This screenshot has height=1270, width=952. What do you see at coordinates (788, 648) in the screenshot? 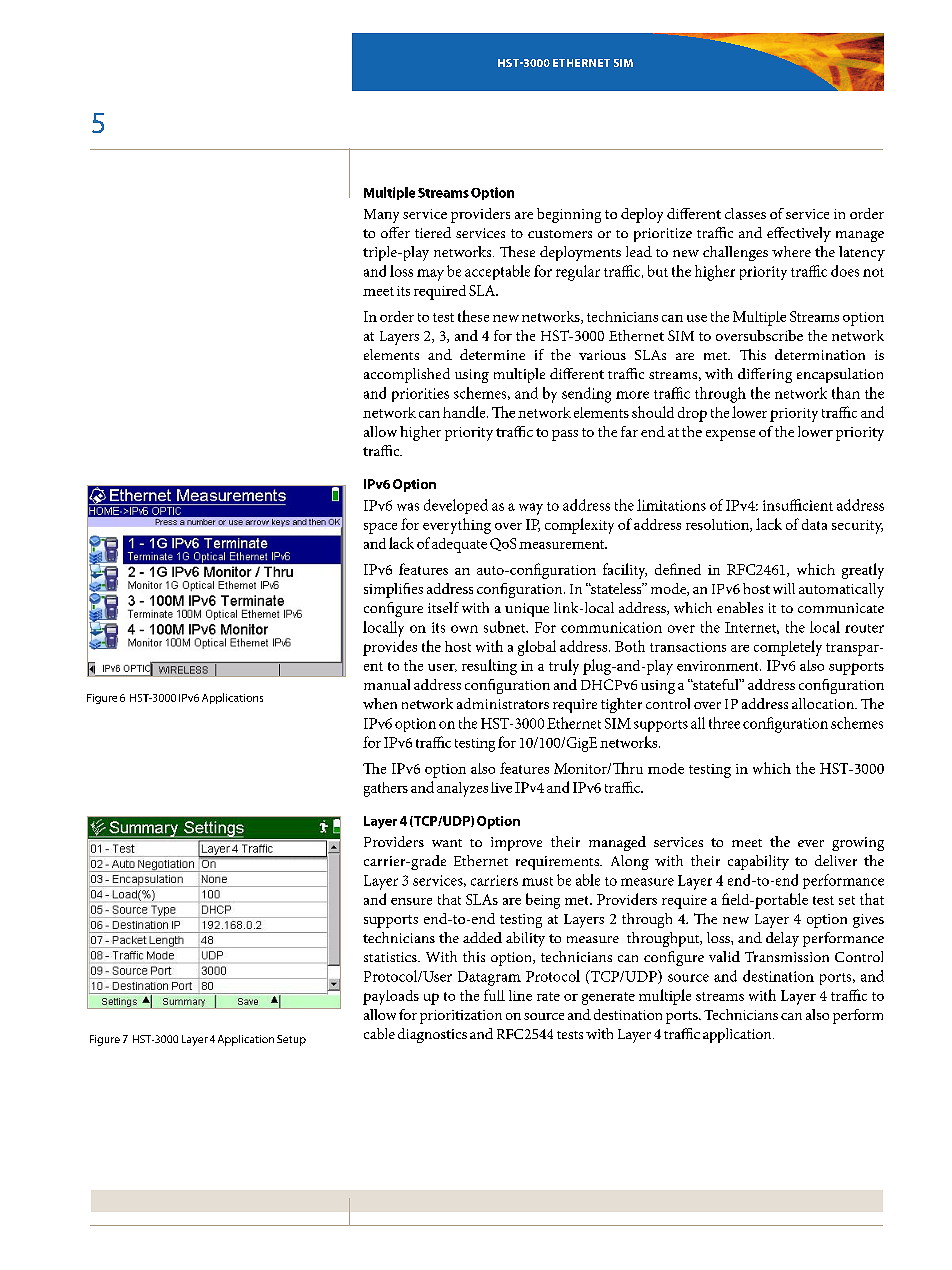
I see `completely` at bounding box center [788, 648].
